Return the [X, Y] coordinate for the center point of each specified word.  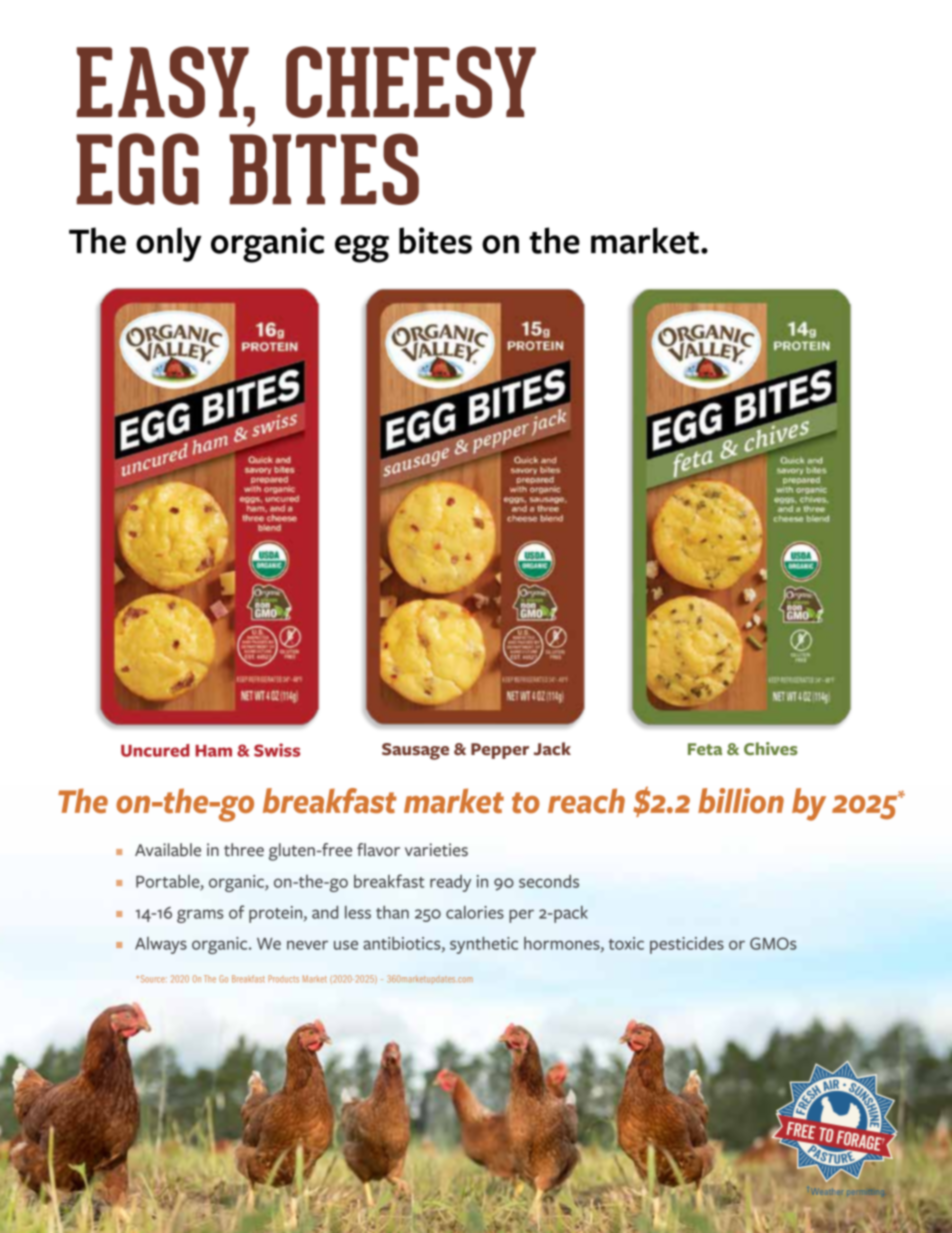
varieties [436, 850]
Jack [552, 749]
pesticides [687, 945]
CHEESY [411, 82]
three [244, 850]
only [168, 244]
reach [586, 801]
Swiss [277, 750]
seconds [549, 881]
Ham [213, 751]
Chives [771, 748]
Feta [705, 749]
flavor [378, 850]
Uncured [155, 750]
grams [200, 916]
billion [741, 800]
